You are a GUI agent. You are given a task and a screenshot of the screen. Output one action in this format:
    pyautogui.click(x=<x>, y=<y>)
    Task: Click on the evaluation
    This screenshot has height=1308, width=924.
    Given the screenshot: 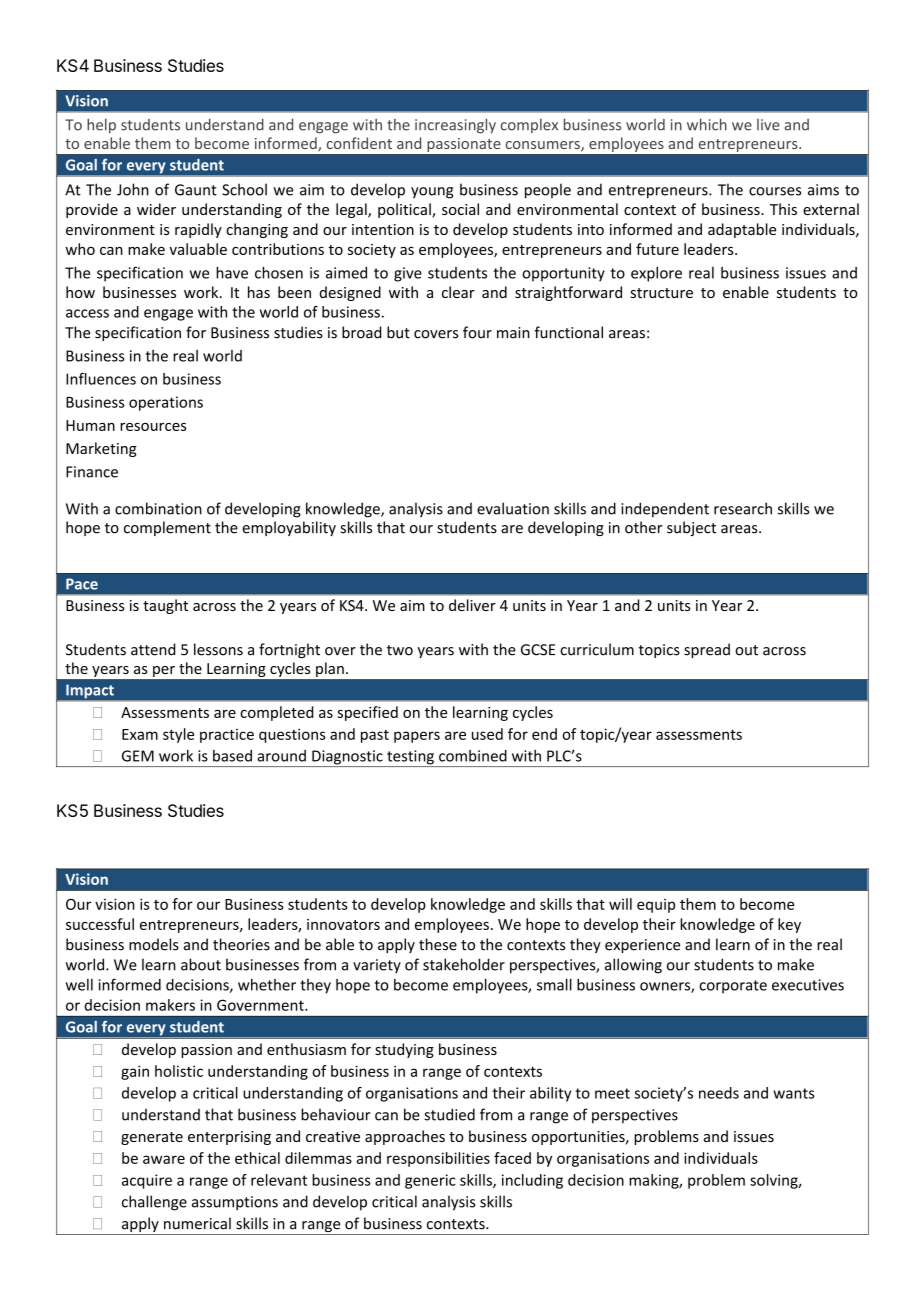 What is the action you would take?
    pyautogui.click(x=513, y=508)
